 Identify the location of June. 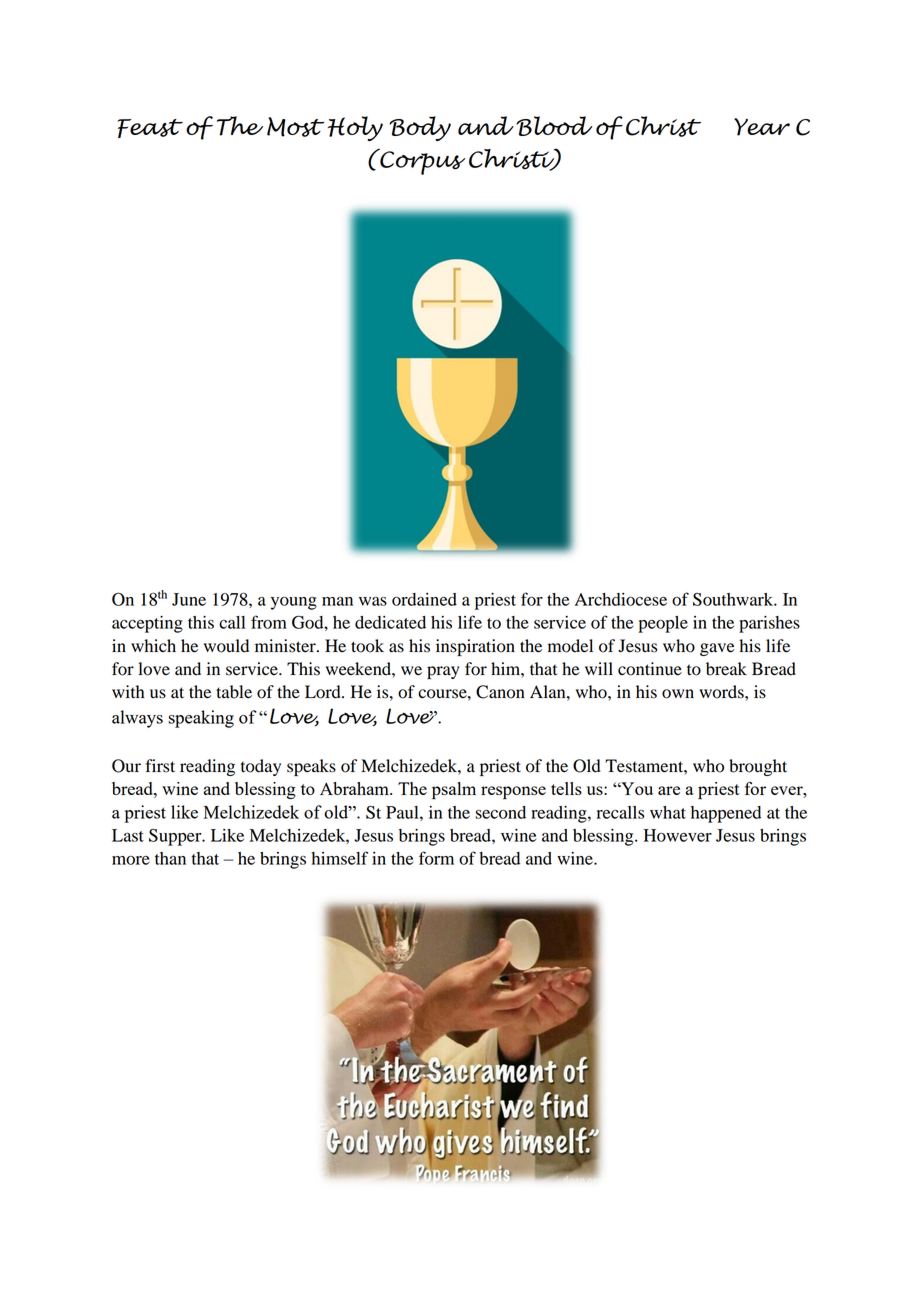
(189, 599).
